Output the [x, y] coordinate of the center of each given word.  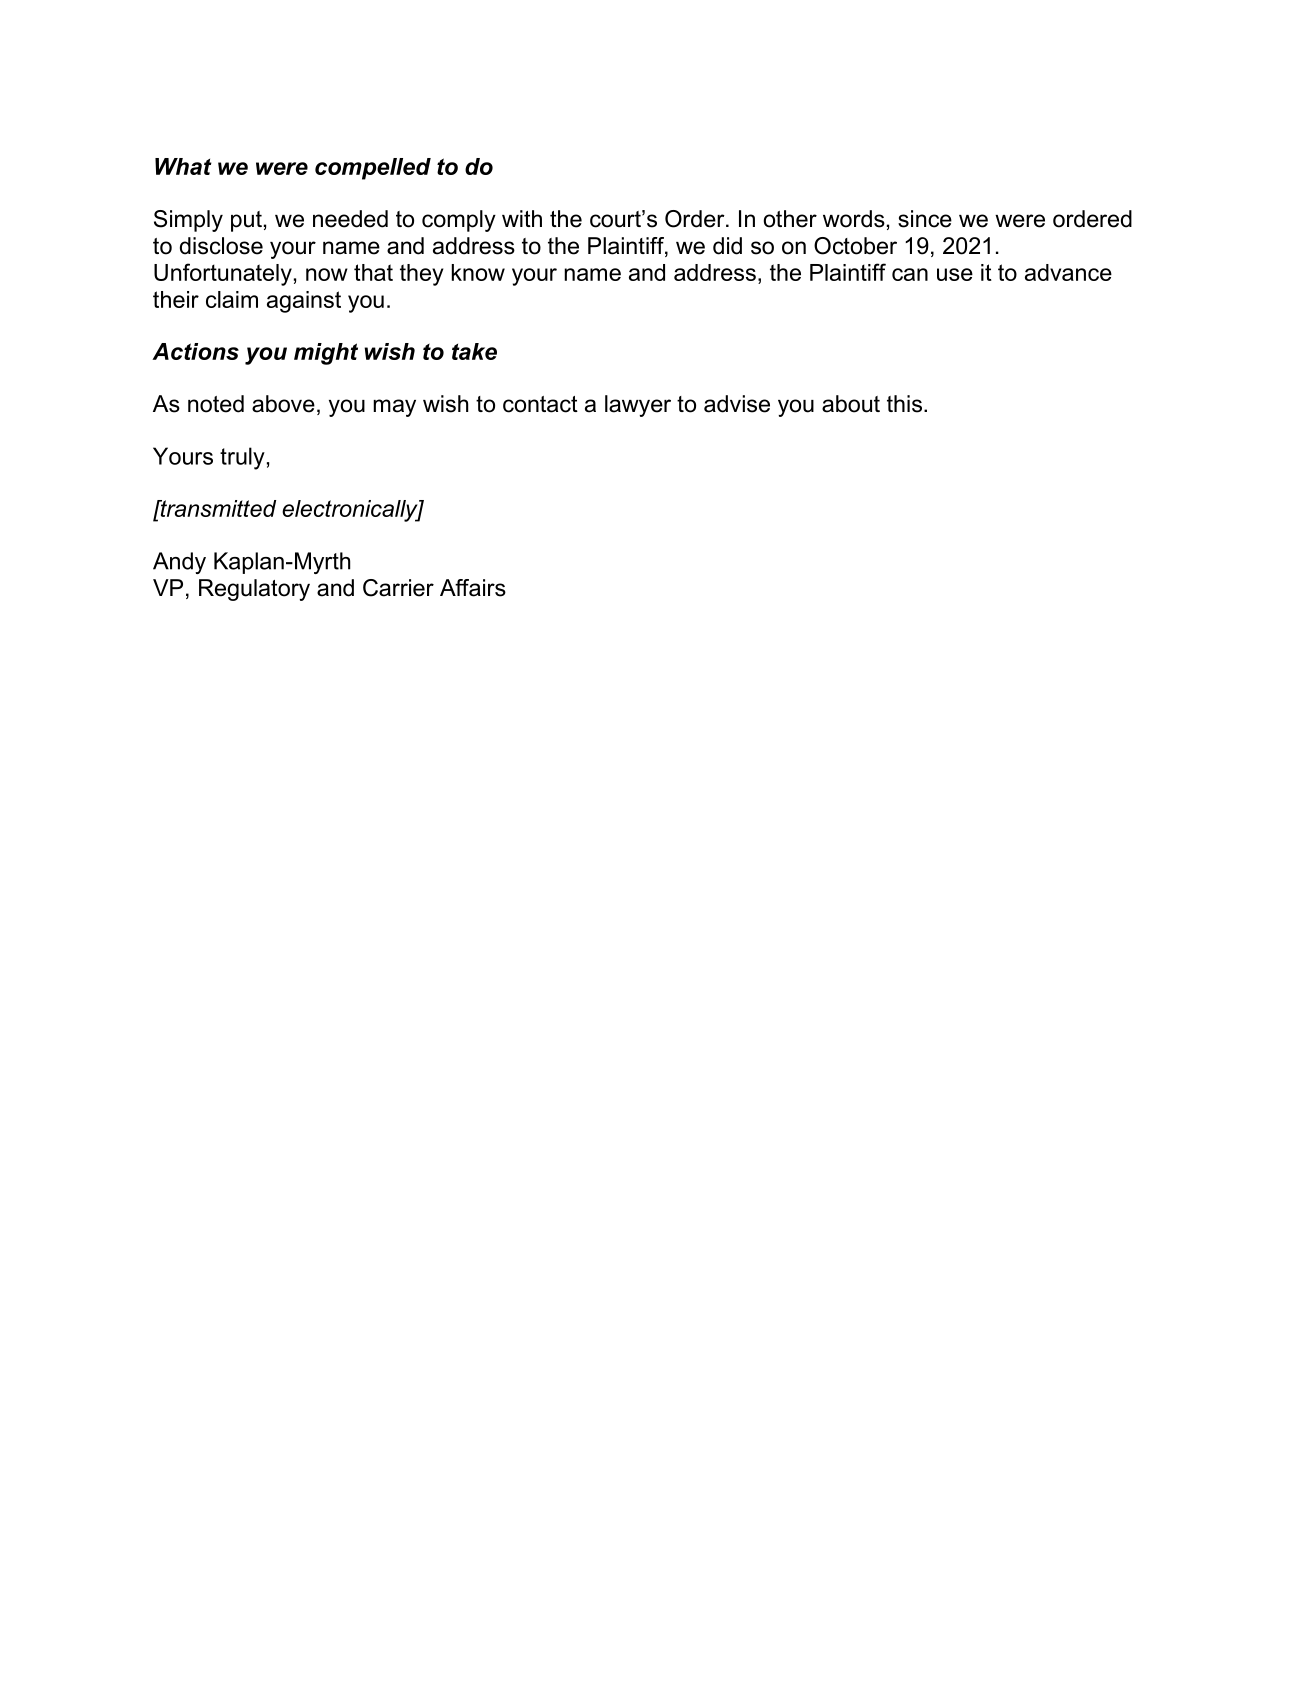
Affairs [473, 588]
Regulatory [254, 590]
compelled [373, 169]
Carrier [398, 588]
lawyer [638, 406]
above [283, 404]
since [925, 219]
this [904, 404]
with [522, 218]
